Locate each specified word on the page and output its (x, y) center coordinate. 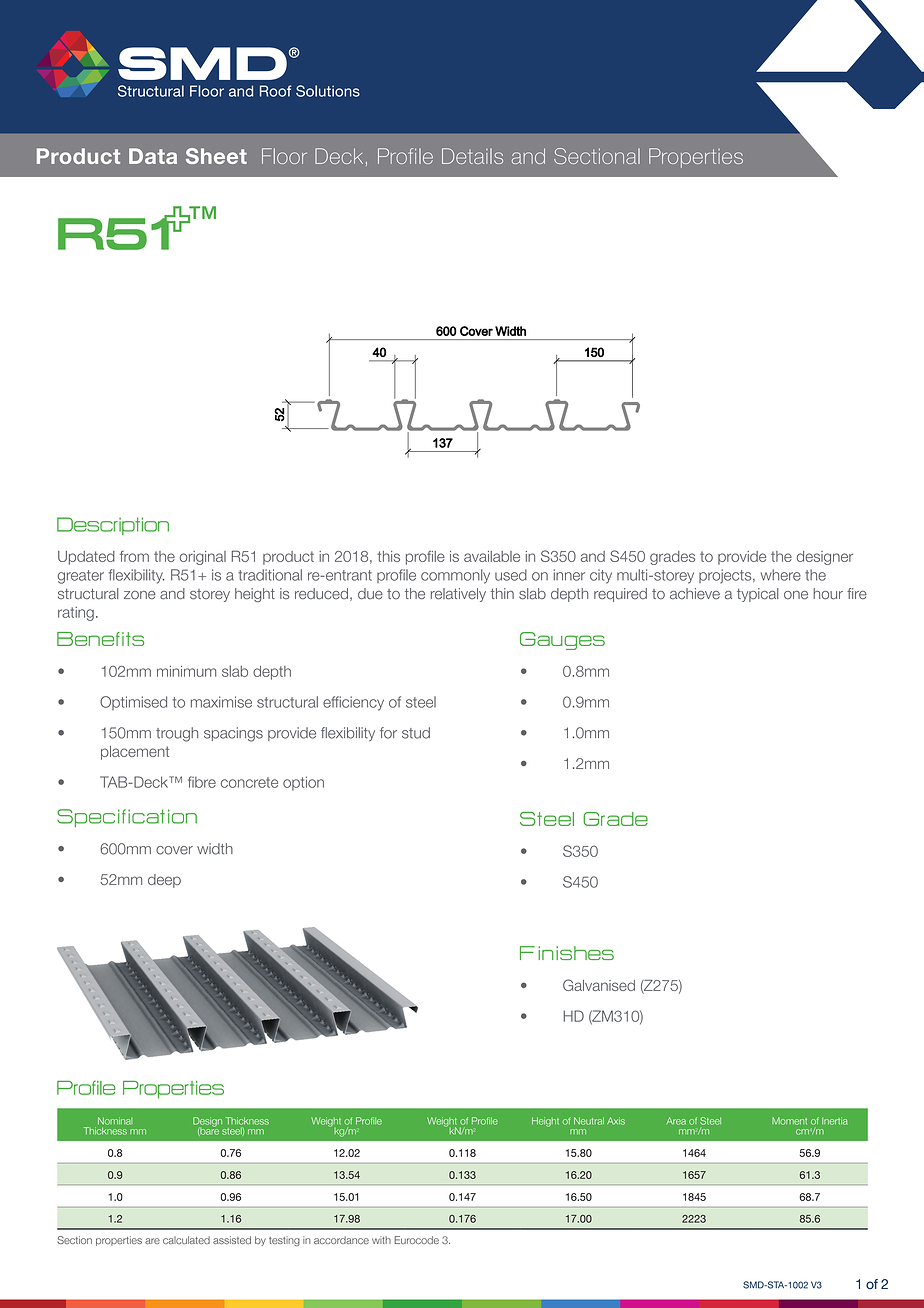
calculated (186, 1240)
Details (472, 156)
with (381, 1240)
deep (164, 881)
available (492, 556)
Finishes (567, 953)
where (781, 575)
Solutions (328, 91)
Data (153, 156)
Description (113, 526)
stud (416, 733)
